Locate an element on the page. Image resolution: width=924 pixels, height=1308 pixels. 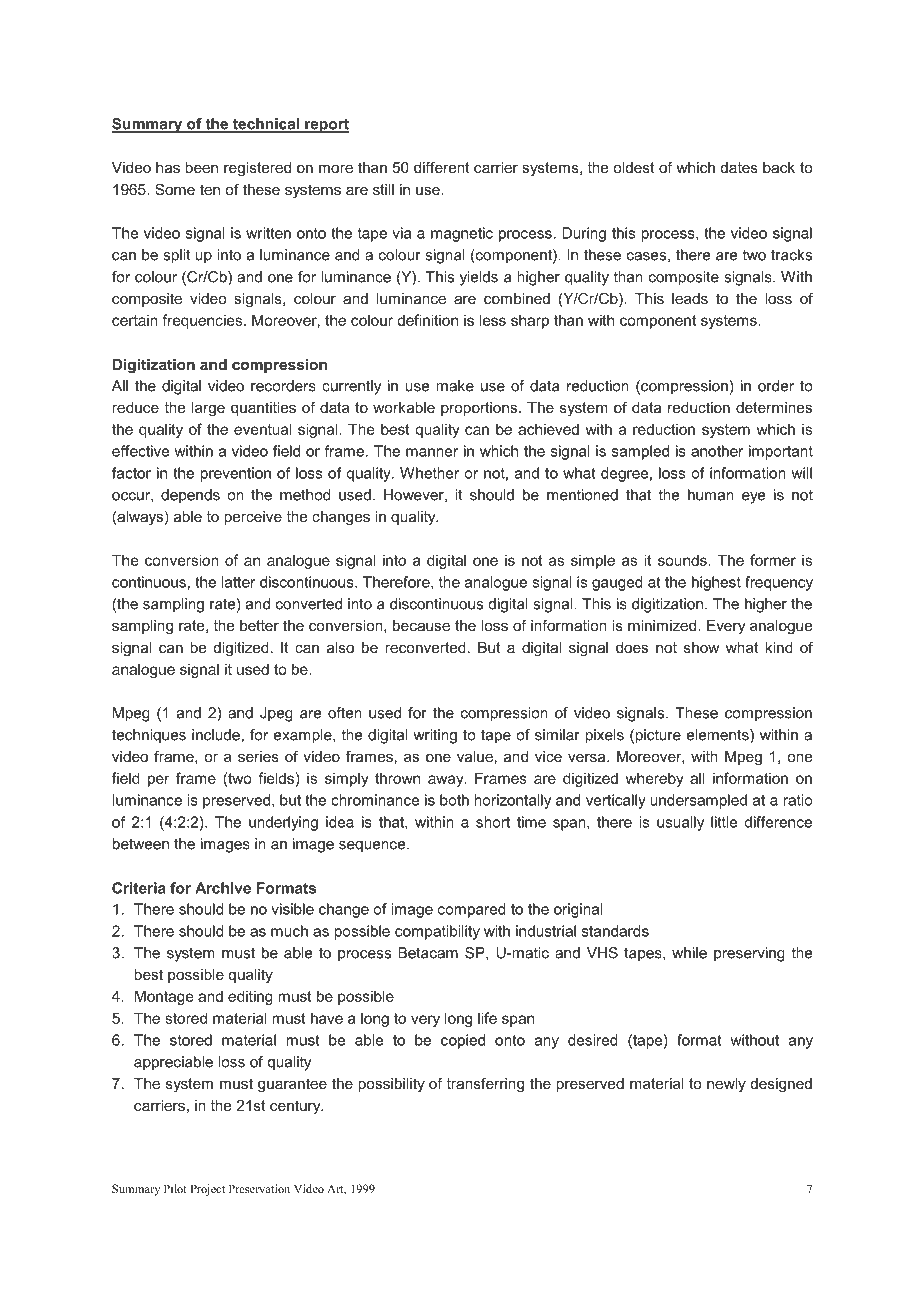
different is located at coordinates (442, 167).
